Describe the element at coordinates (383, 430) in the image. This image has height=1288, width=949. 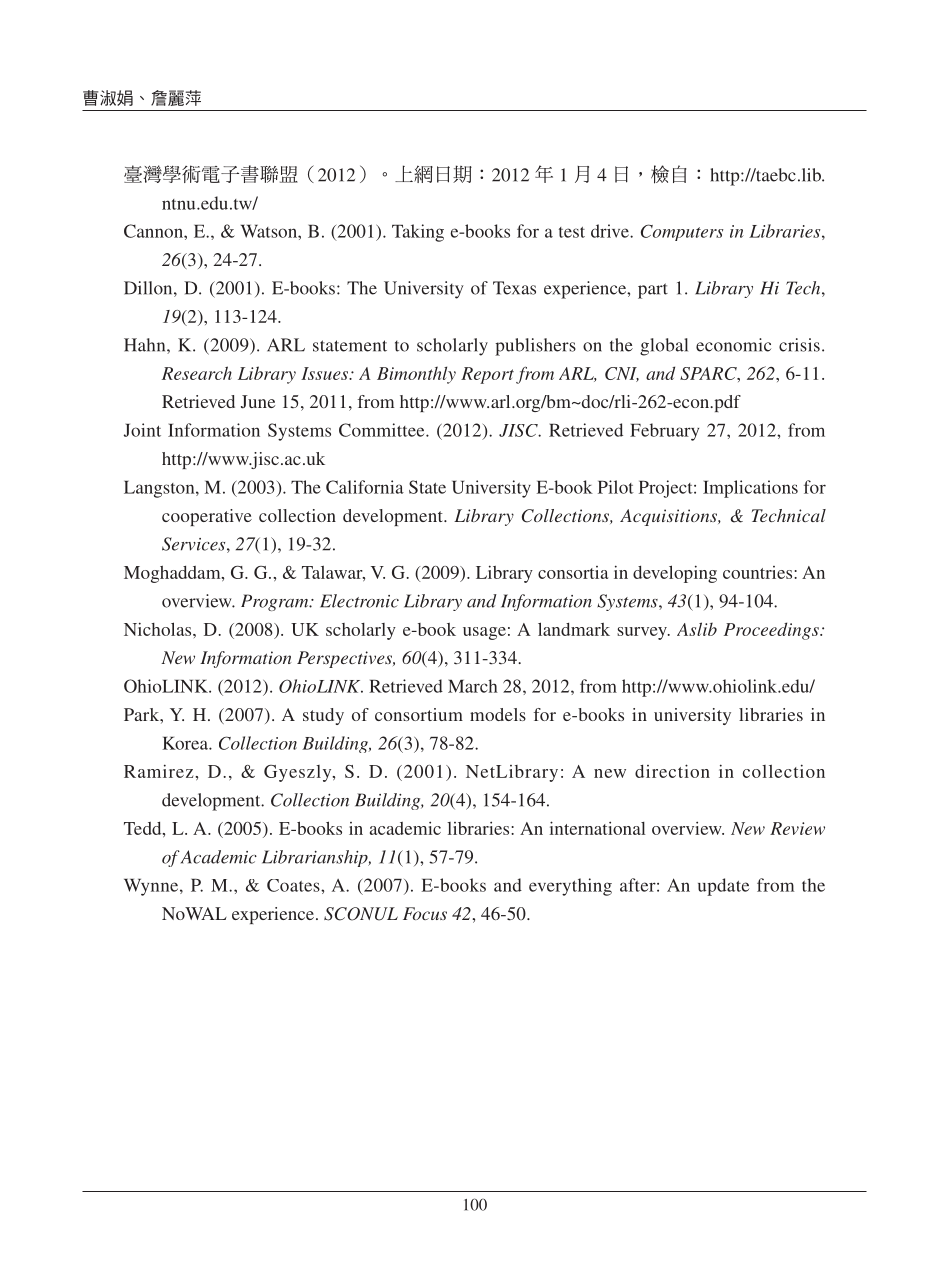
I see `Committee` at that location.
